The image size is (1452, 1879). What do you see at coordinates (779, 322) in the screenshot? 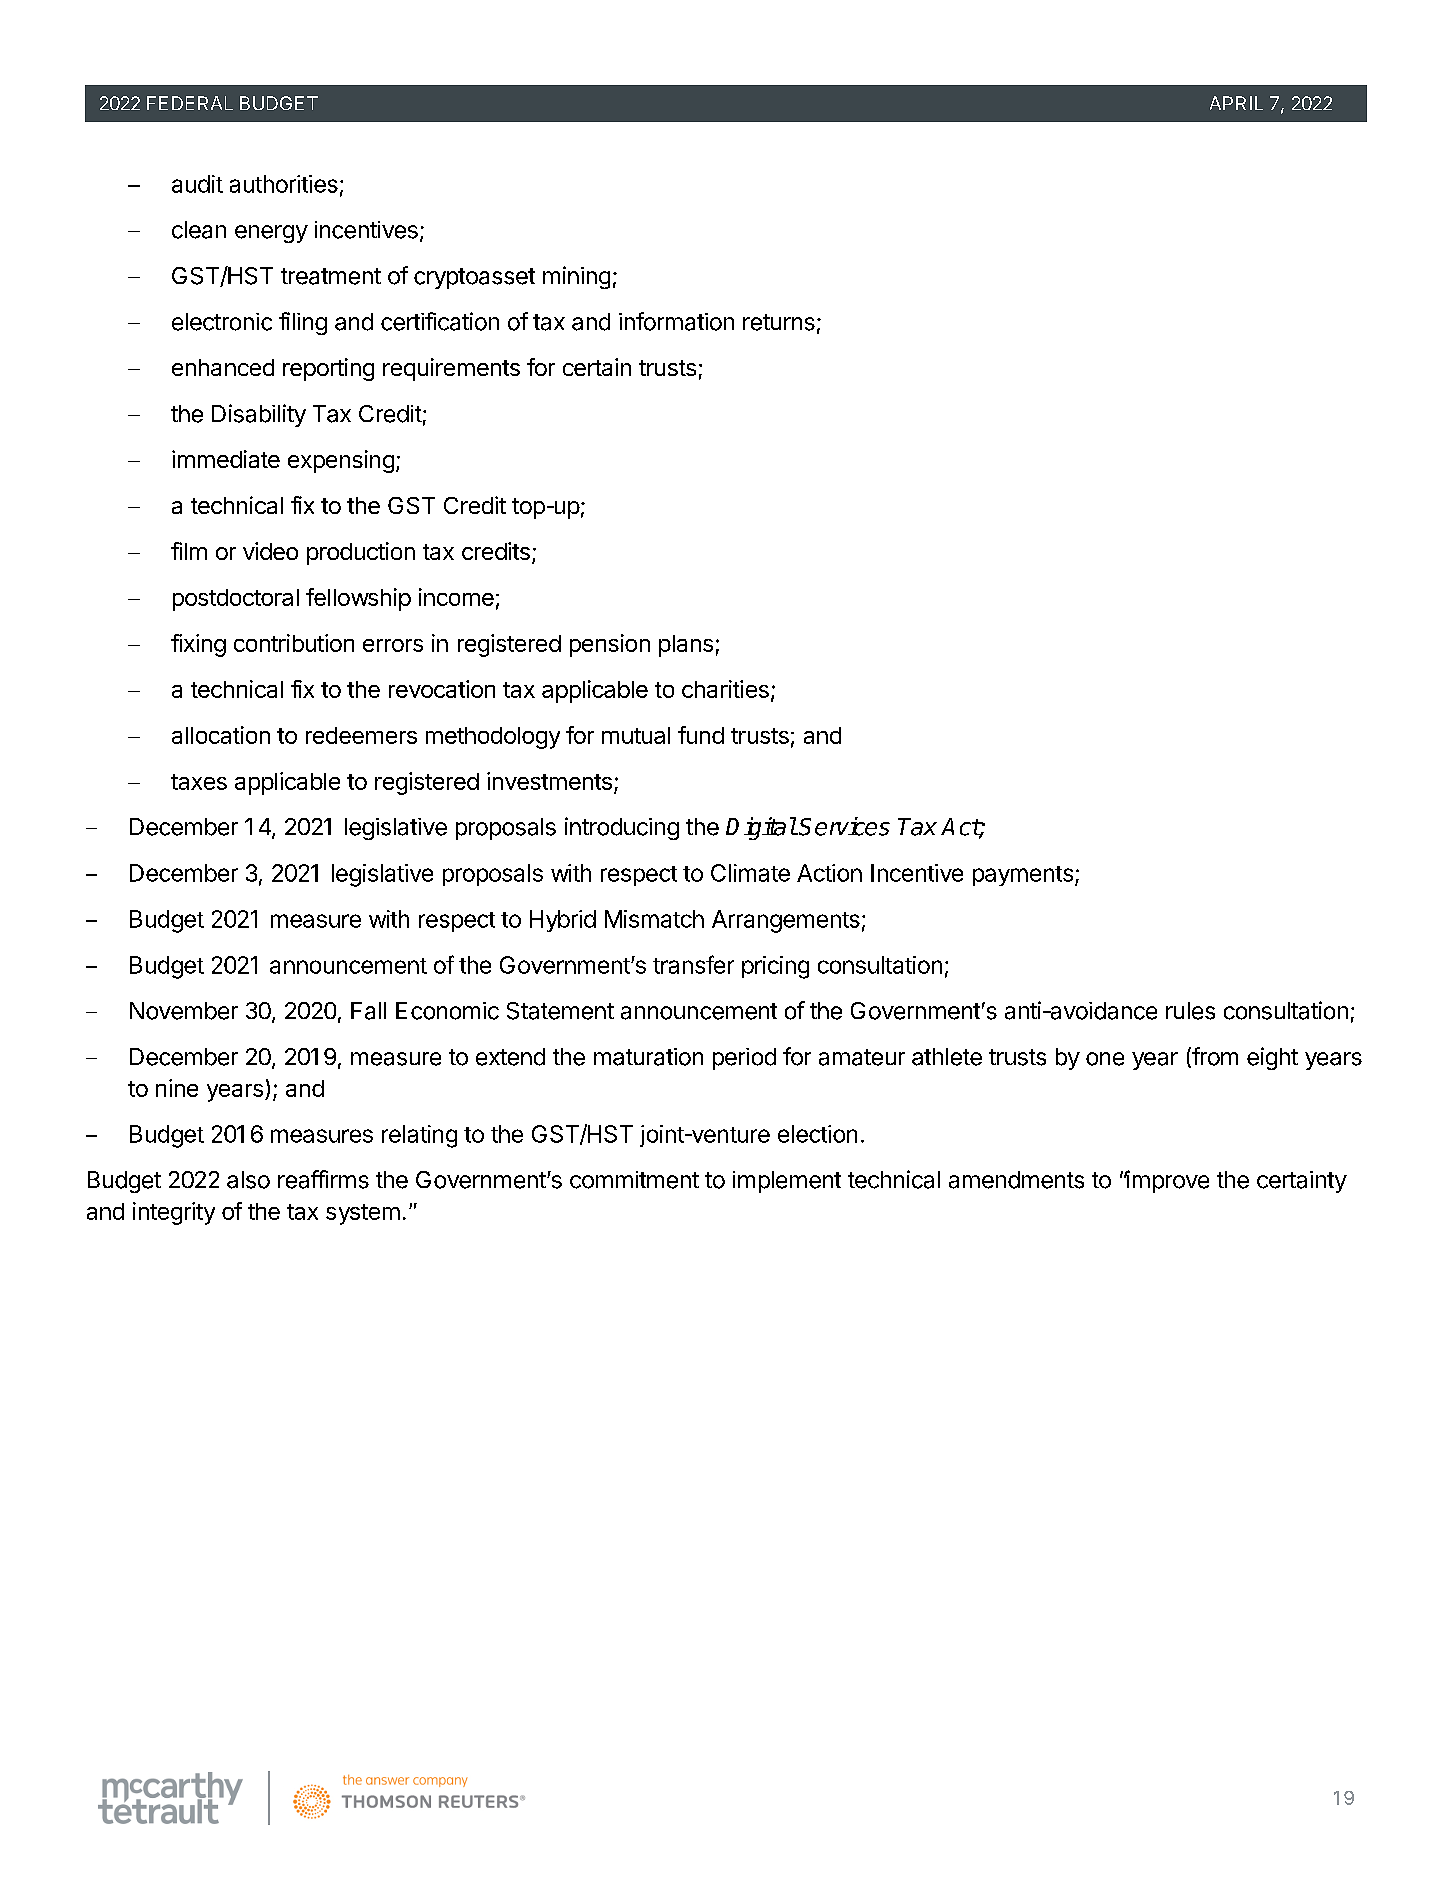
I see `returns` at bounding box center [779, 322].
